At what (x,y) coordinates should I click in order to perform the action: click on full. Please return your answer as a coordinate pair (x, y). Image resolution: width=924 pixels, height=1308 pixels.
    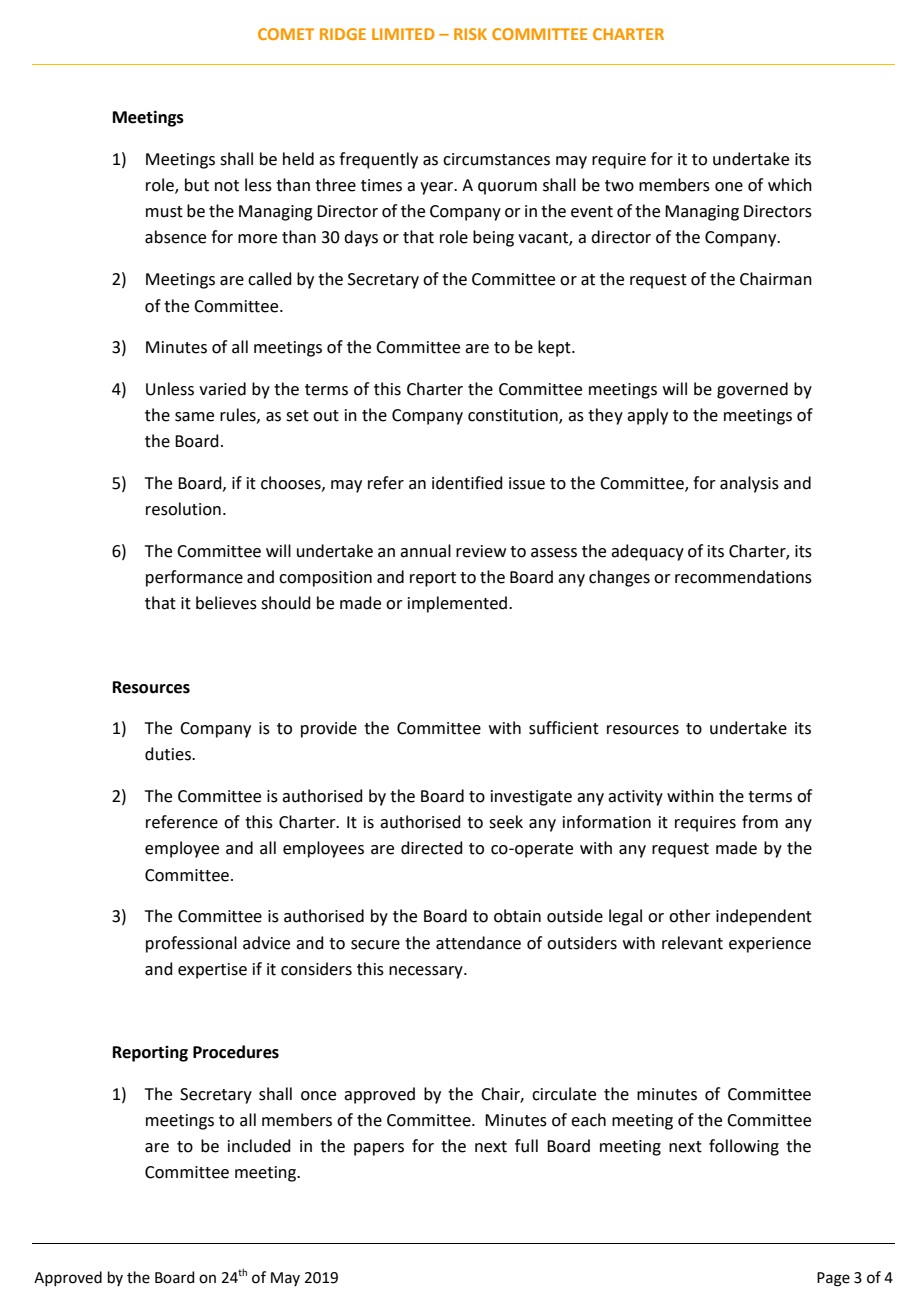
    Looking at the image, I should click on (526, 1146).
